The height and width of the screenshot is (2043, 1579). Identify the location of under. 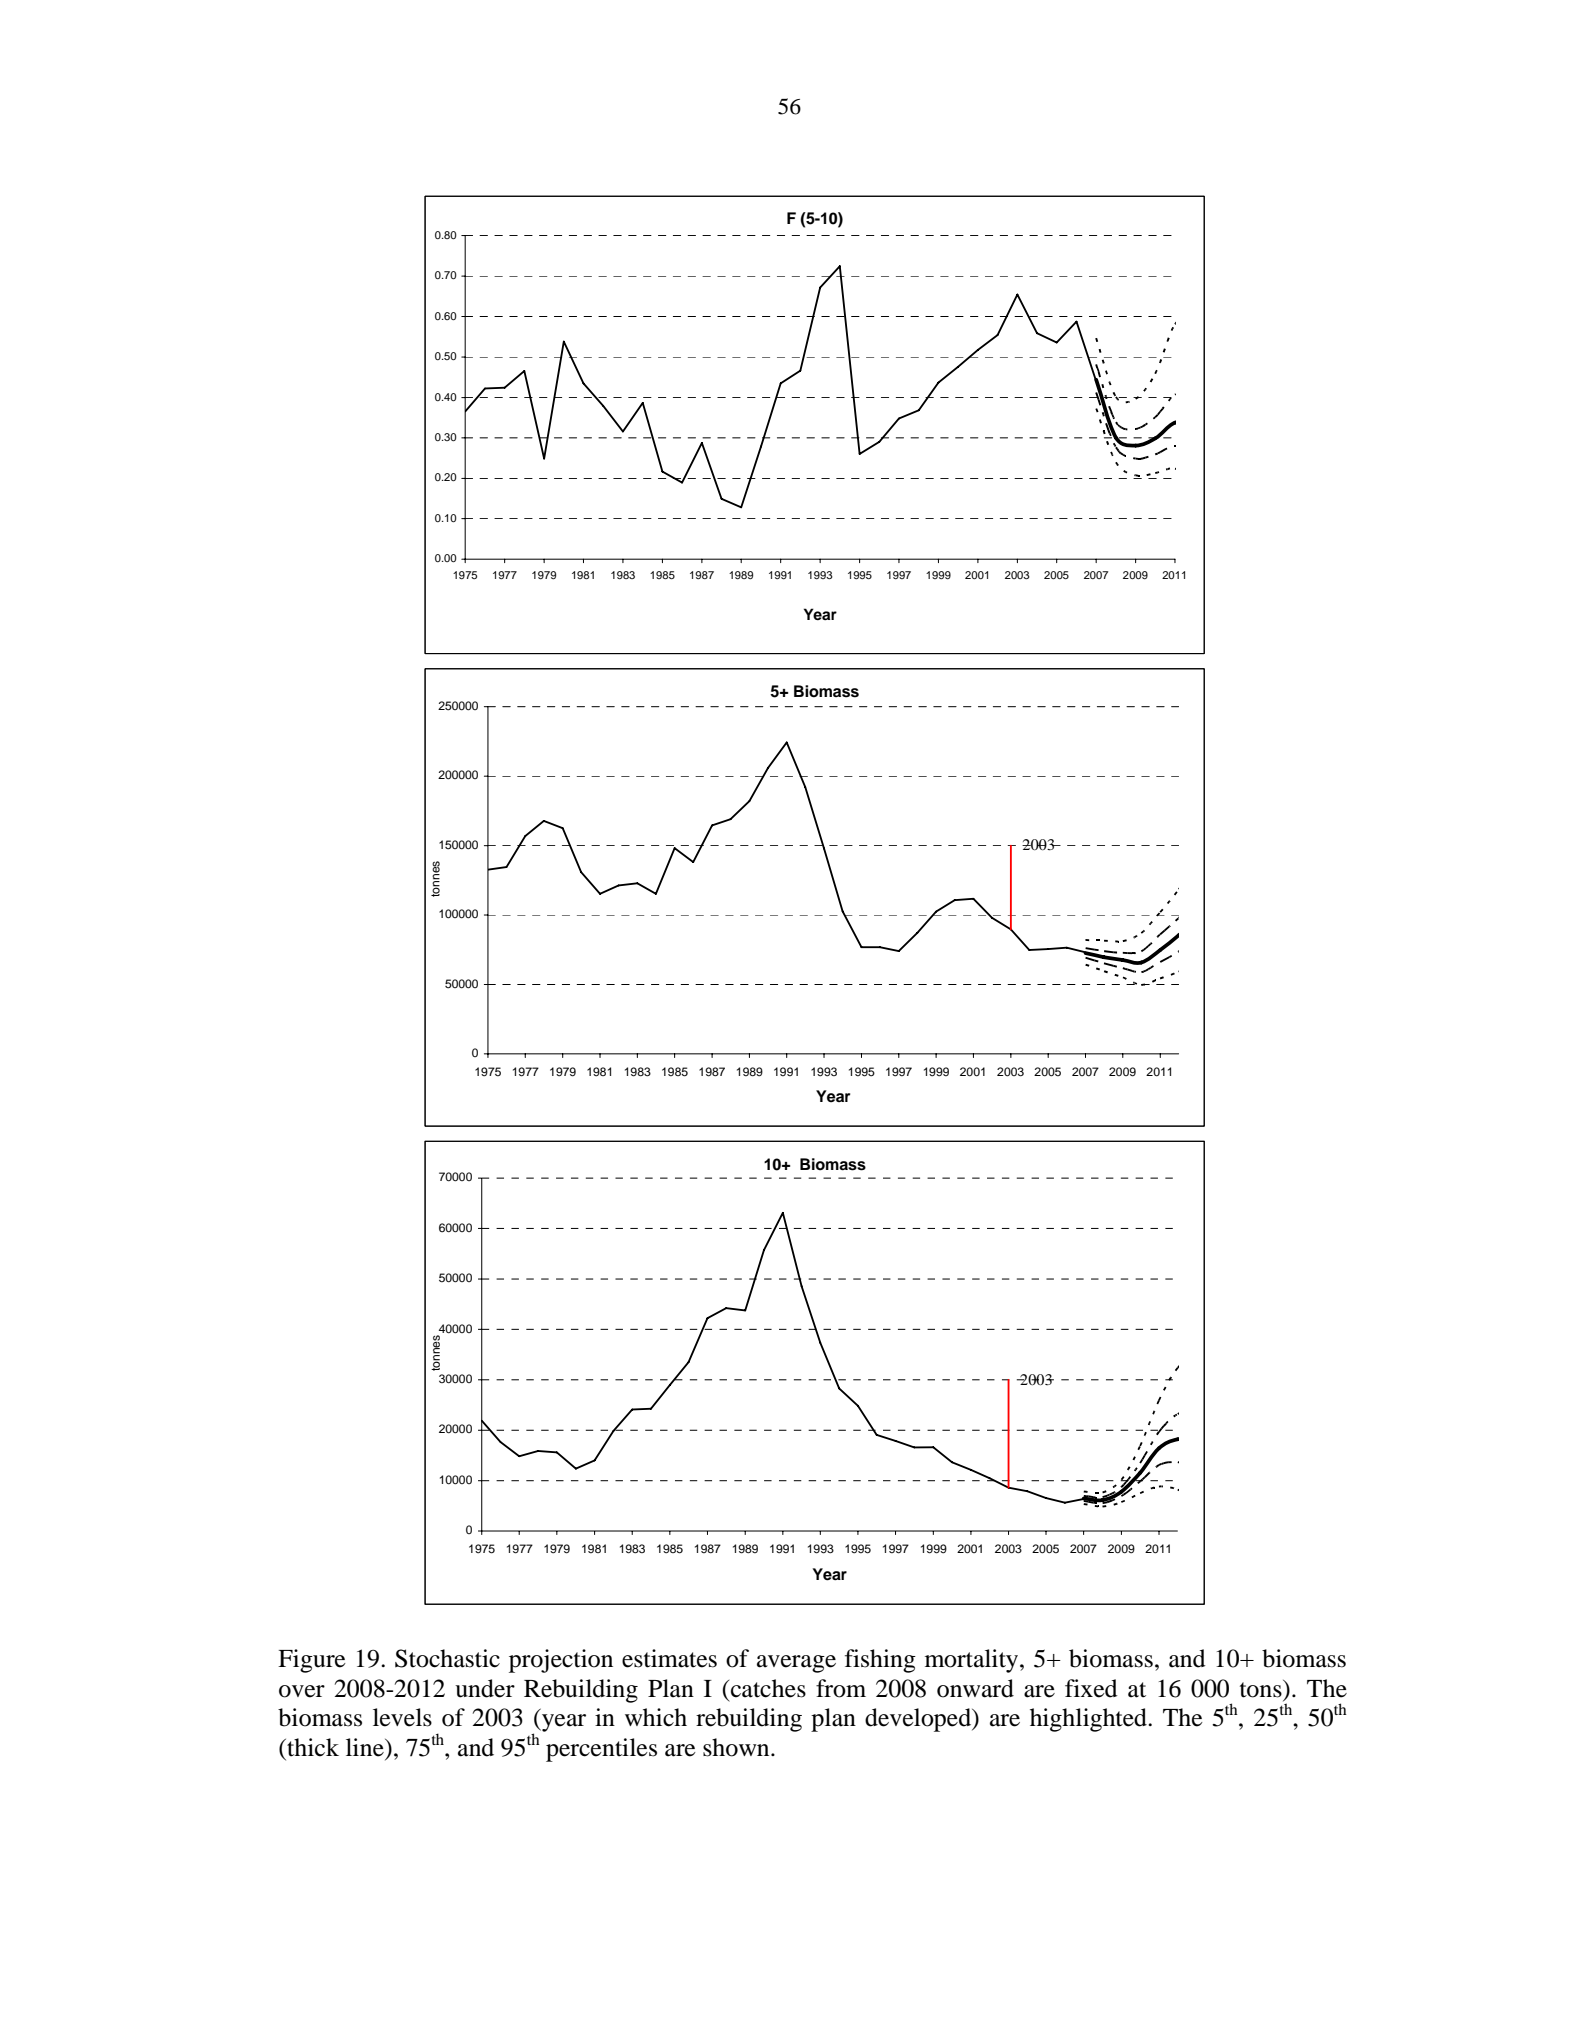
(485, 1688).
